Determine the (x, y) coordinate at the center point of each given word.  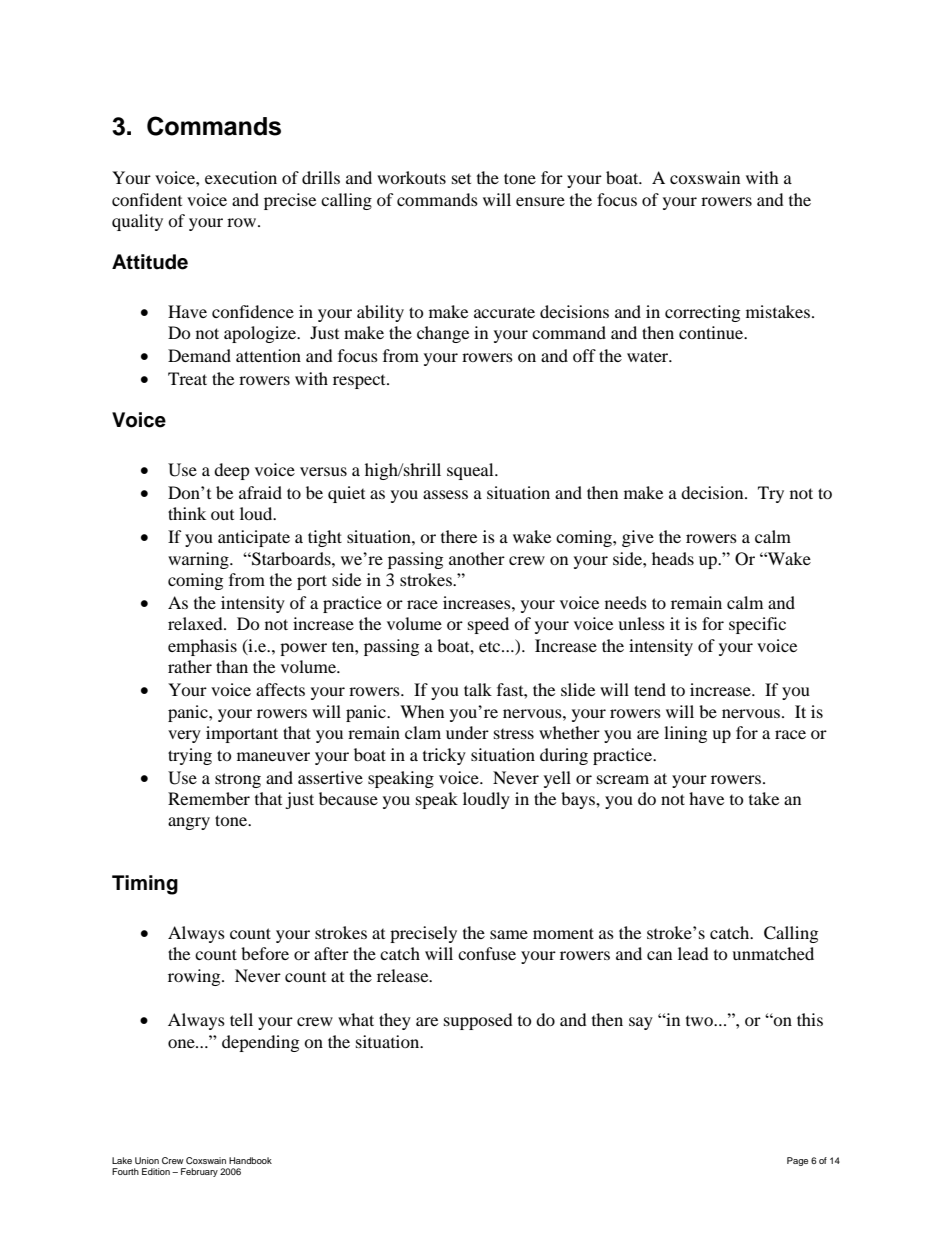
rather (190, 666)
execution (241, 177)
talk (478, 689)
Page (797, 1161)
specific (757, 625)
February (199, 1172)
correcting (702, 313)
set (461, 179)
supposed (478, 1021)
